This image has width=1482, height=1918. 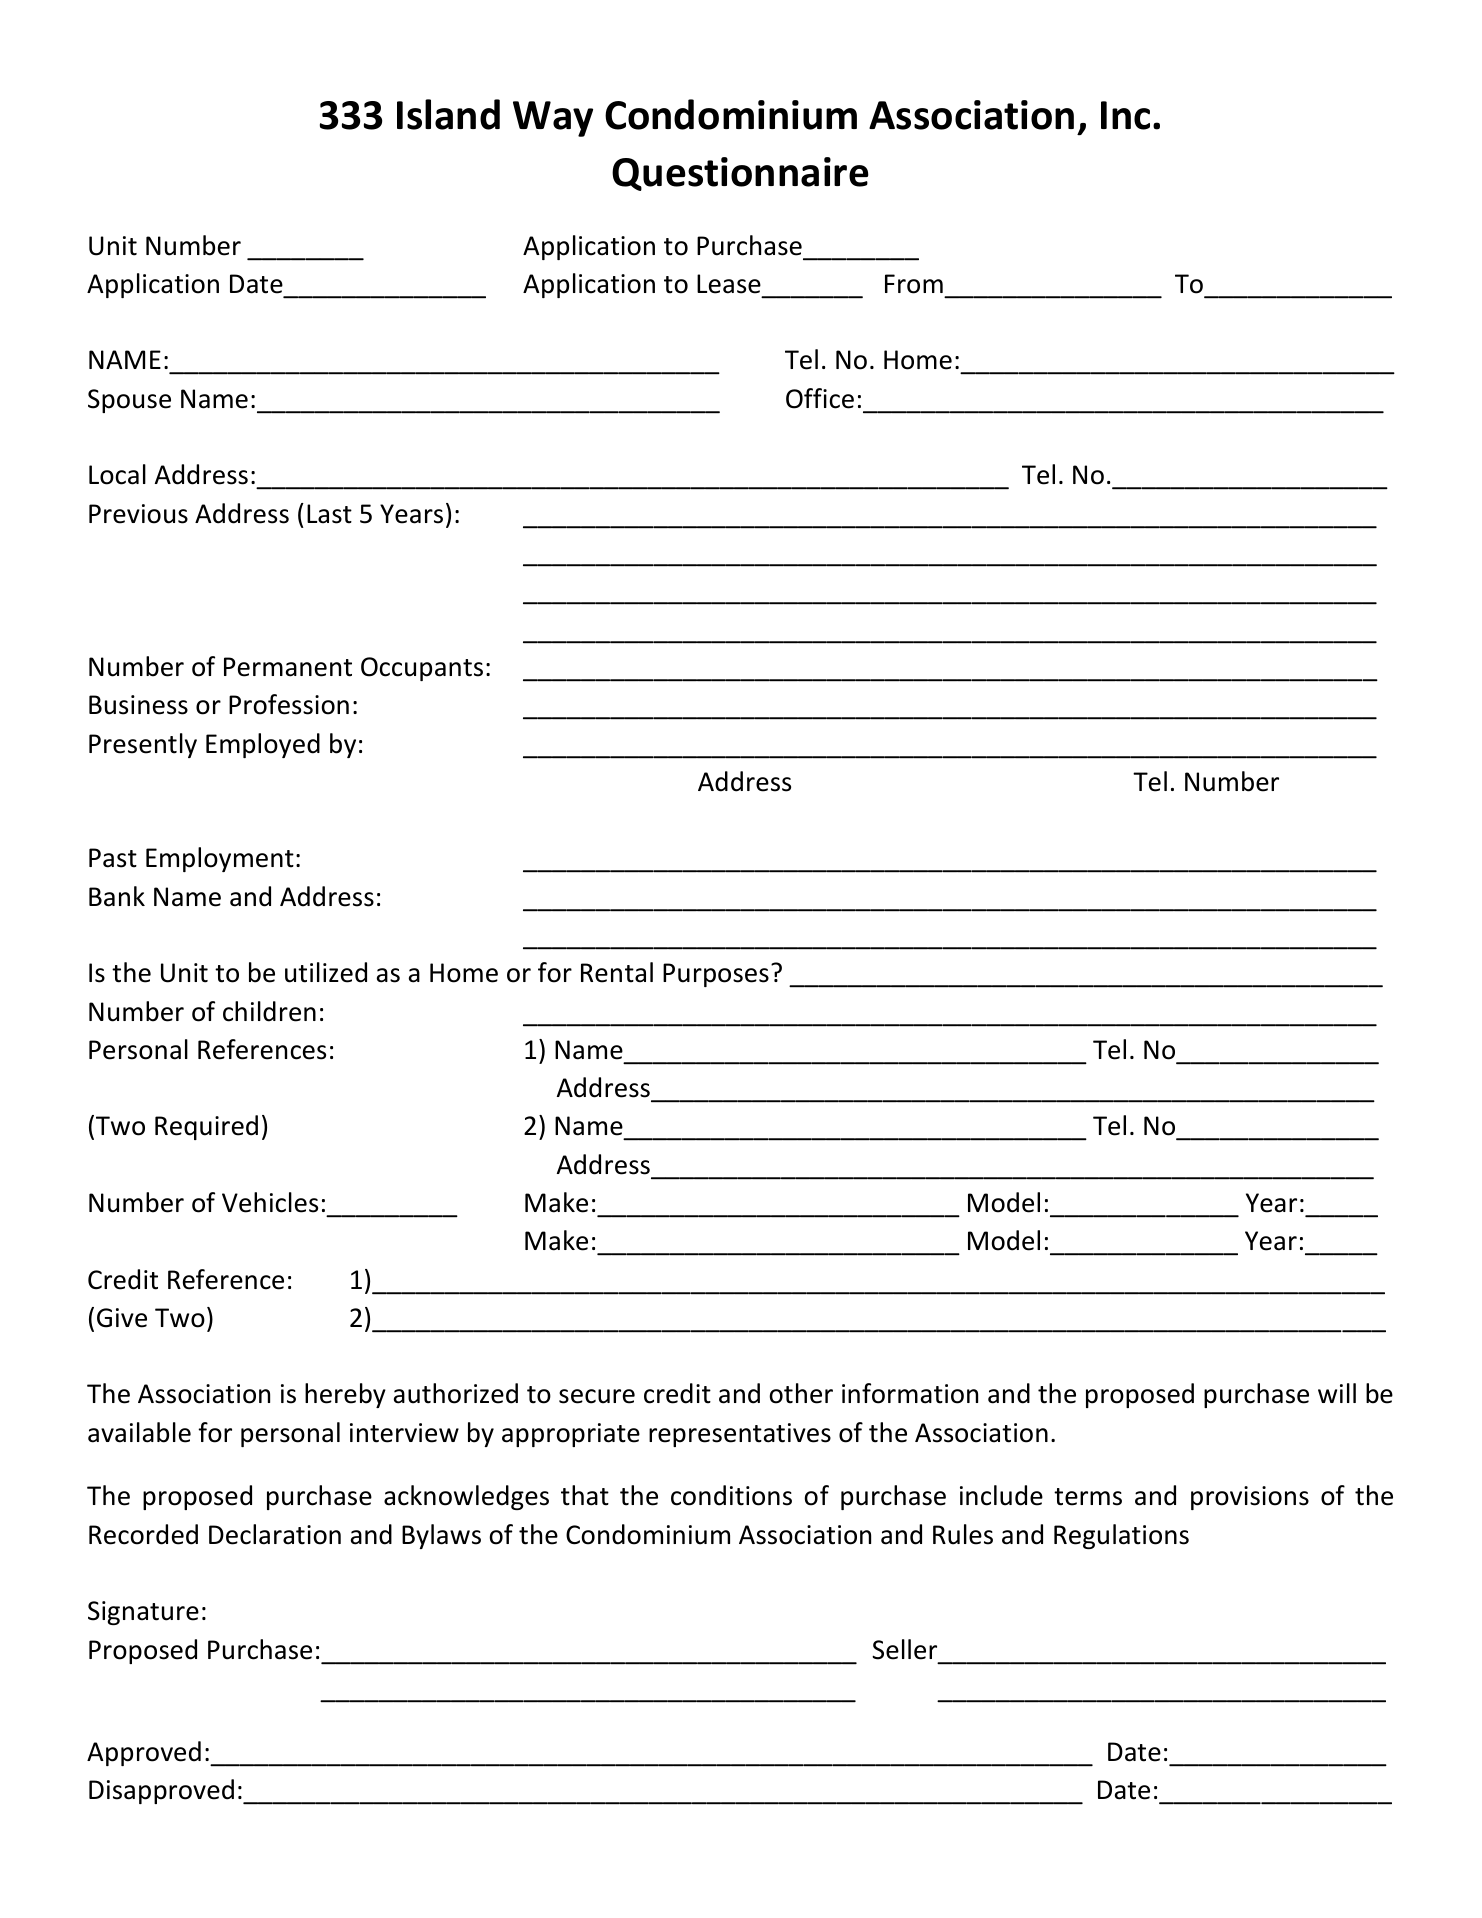 What do you see at coordinates (1337, 1393) in the image?
I see `will` at bounding box center [1337, 1393].
